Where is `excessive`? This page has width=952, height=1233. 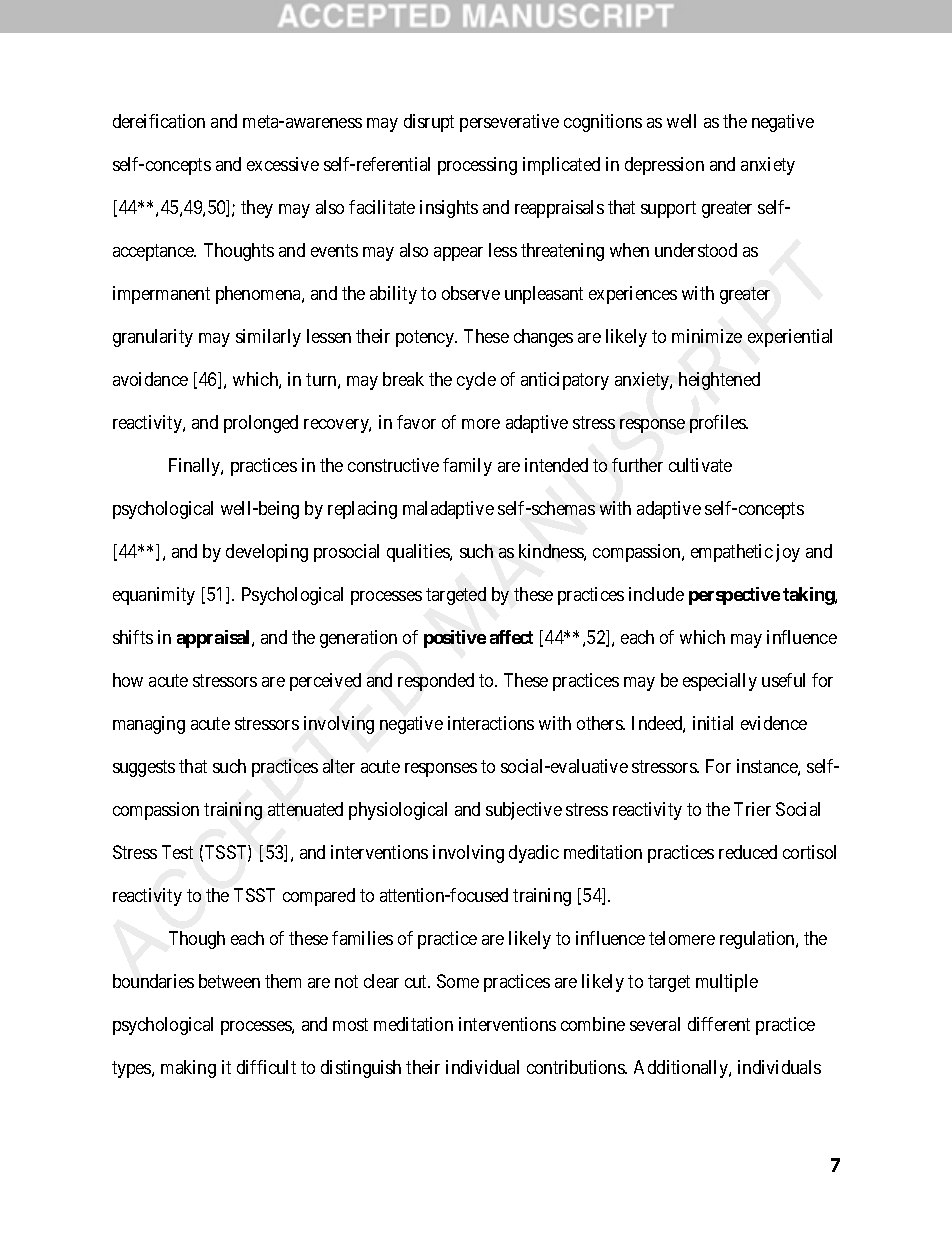 excessive is located at coordinates (283, 164).
